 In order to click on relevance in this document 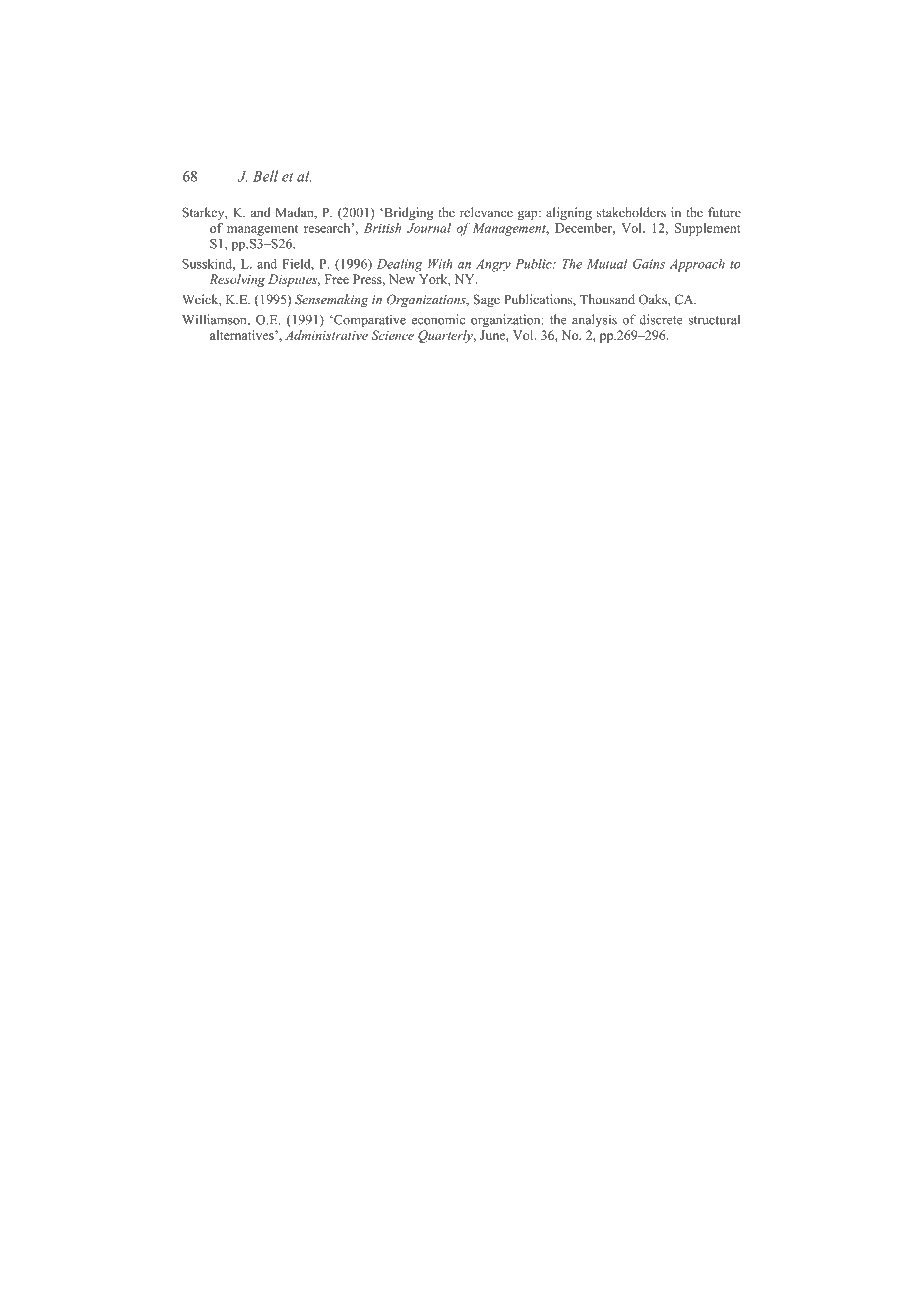, I will do `click(486, 212)`.
